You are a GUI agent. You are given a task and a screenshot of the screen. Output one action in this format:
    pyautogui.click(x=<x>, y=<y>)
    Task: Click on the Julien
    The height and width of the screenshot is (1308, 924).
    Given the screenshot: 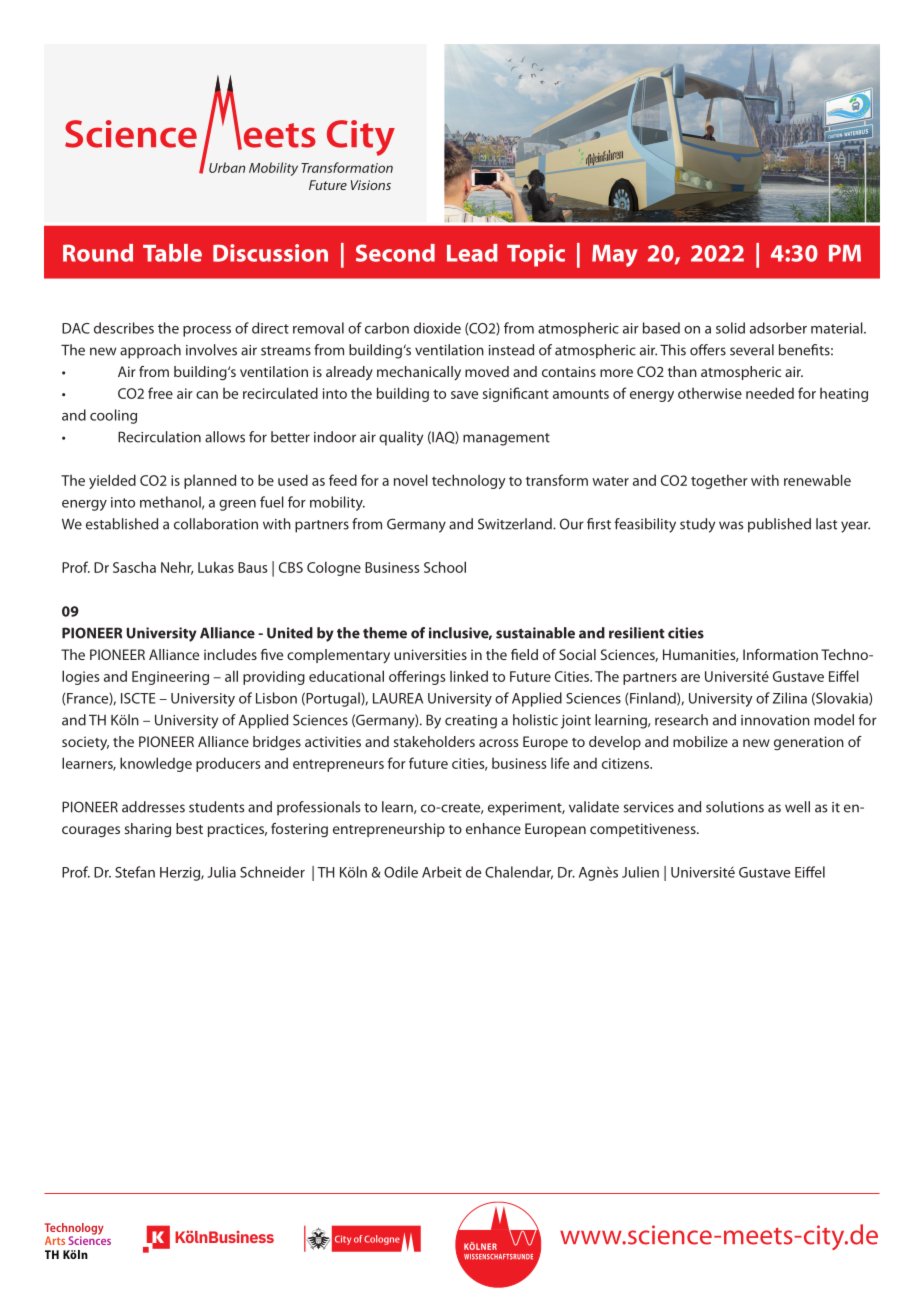 What is the action you would take?
    pyautogui.click(x=640, y=872)
